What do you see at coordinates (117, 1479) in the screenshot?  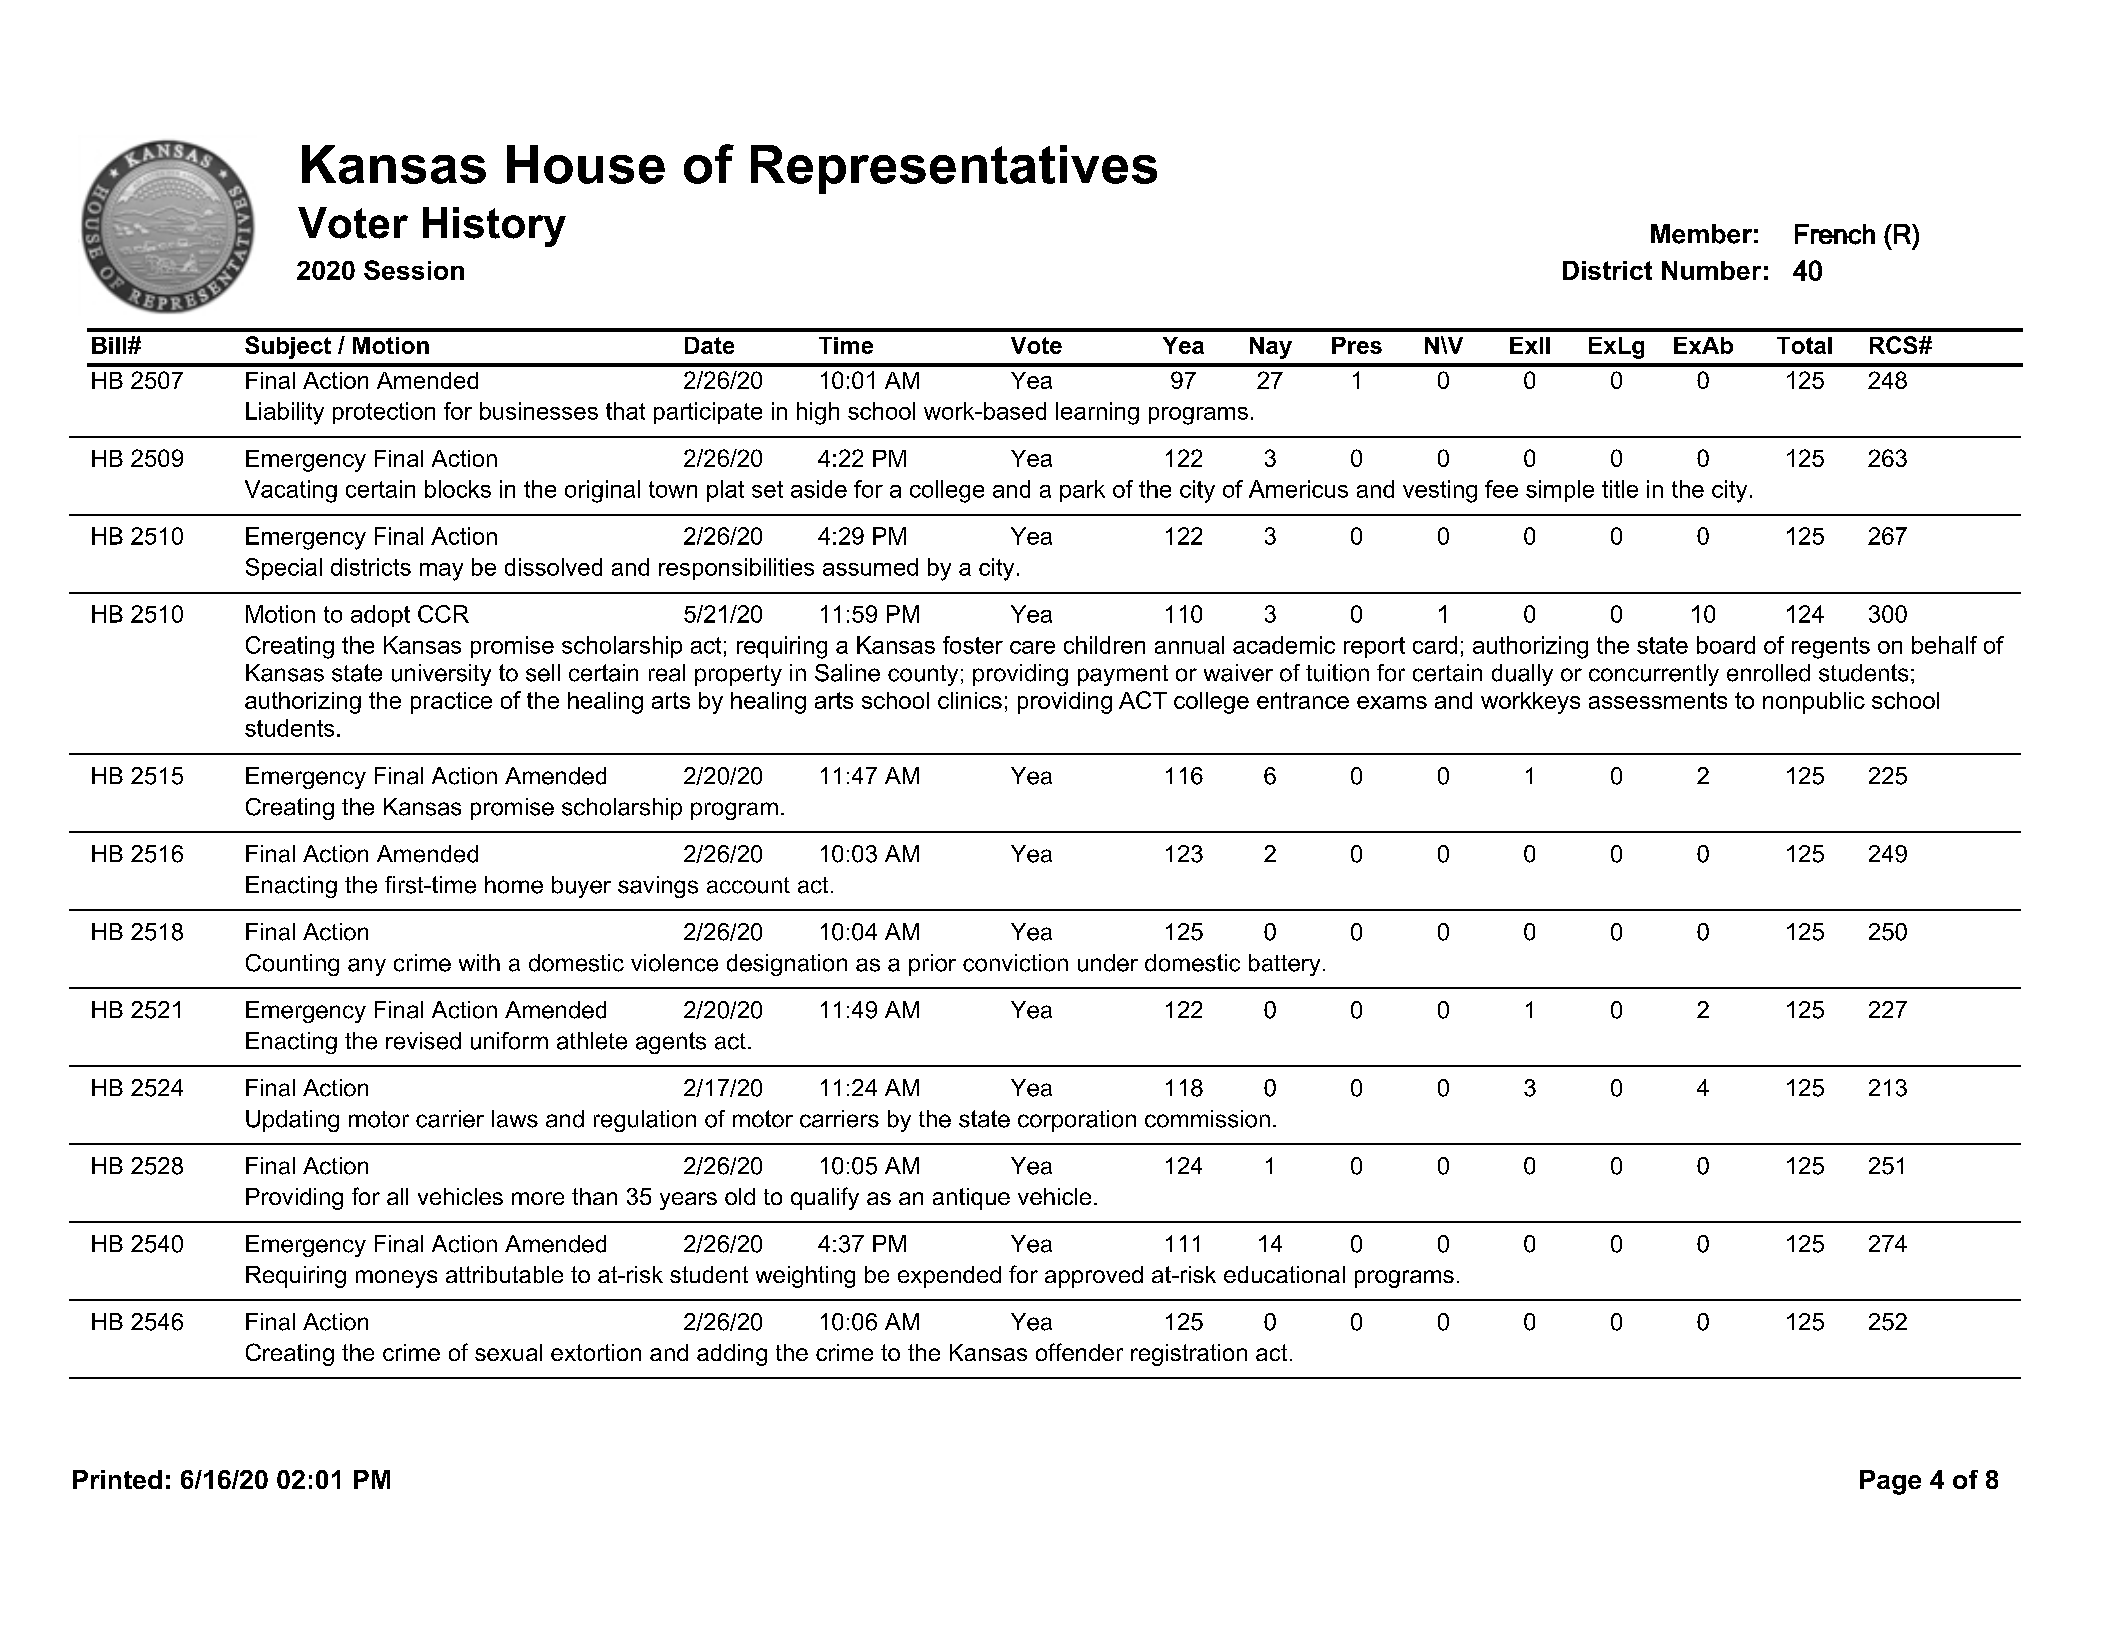 I see `Printed` at bounding box center [117, 1479].
